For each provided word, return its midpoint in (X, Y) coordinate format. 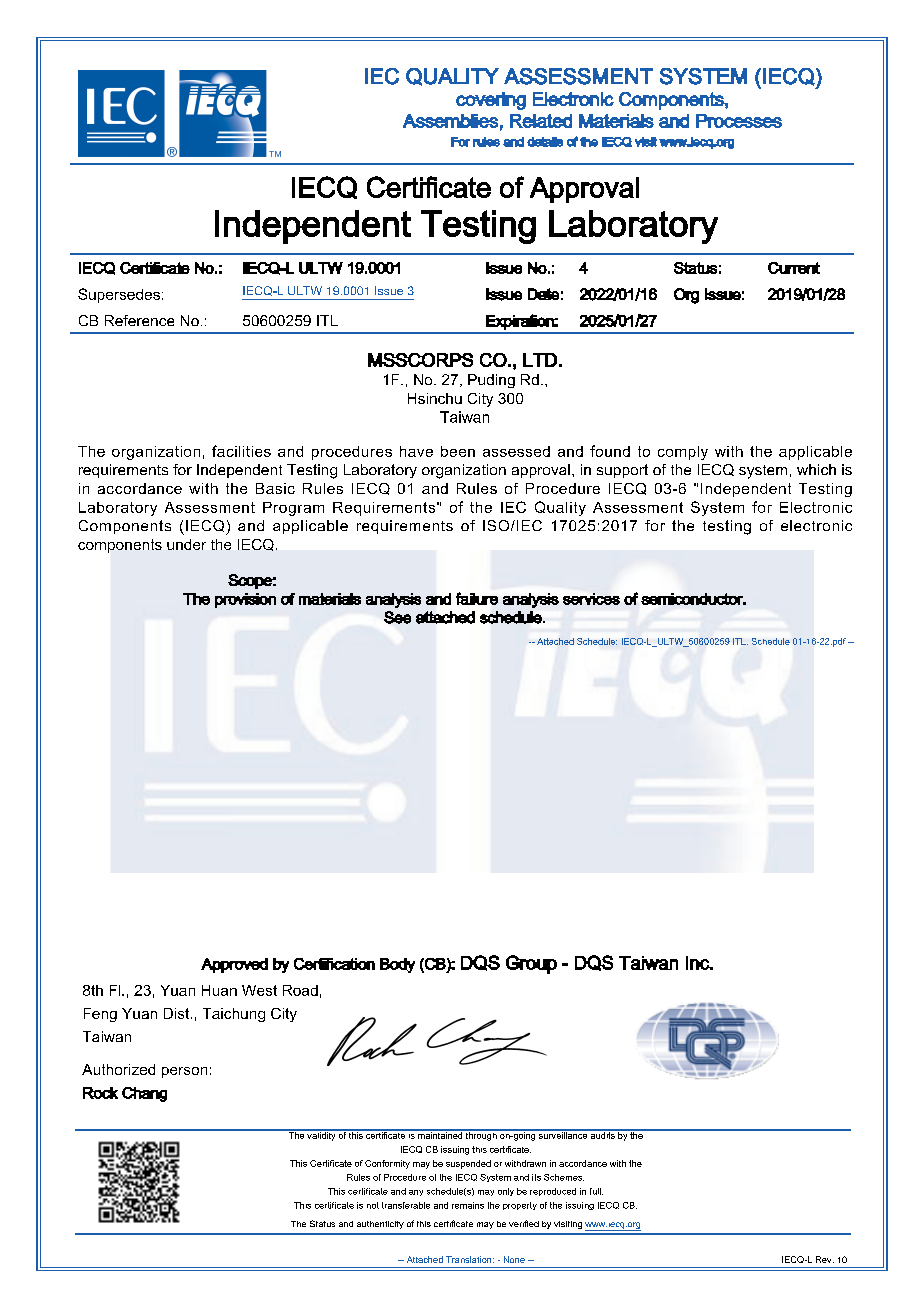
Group (531, 964)
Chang (144, 1094)
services (591, 599)
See (397, 617)
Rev (825, 1259)
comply (683, 453)
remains (468, 1205)
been (458, 451)
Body (397, 965)
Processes (739, 121)
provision (245, 600)
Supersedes (119, 295)
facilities (241, 451)
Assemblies (450, 121)
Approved (234, 965)
